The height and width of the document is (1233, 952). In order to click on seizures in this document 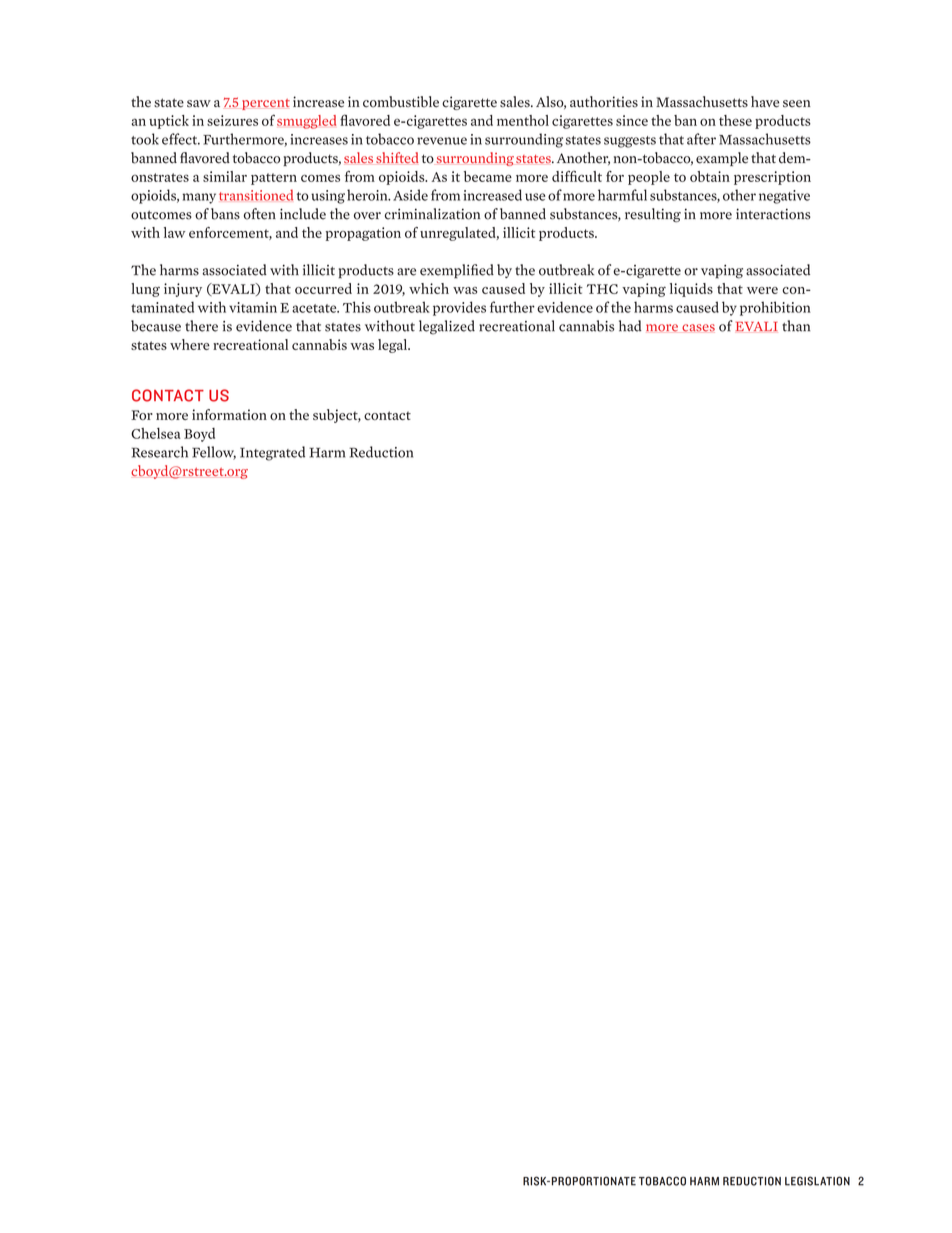, I will do `click(232, 120)`.
